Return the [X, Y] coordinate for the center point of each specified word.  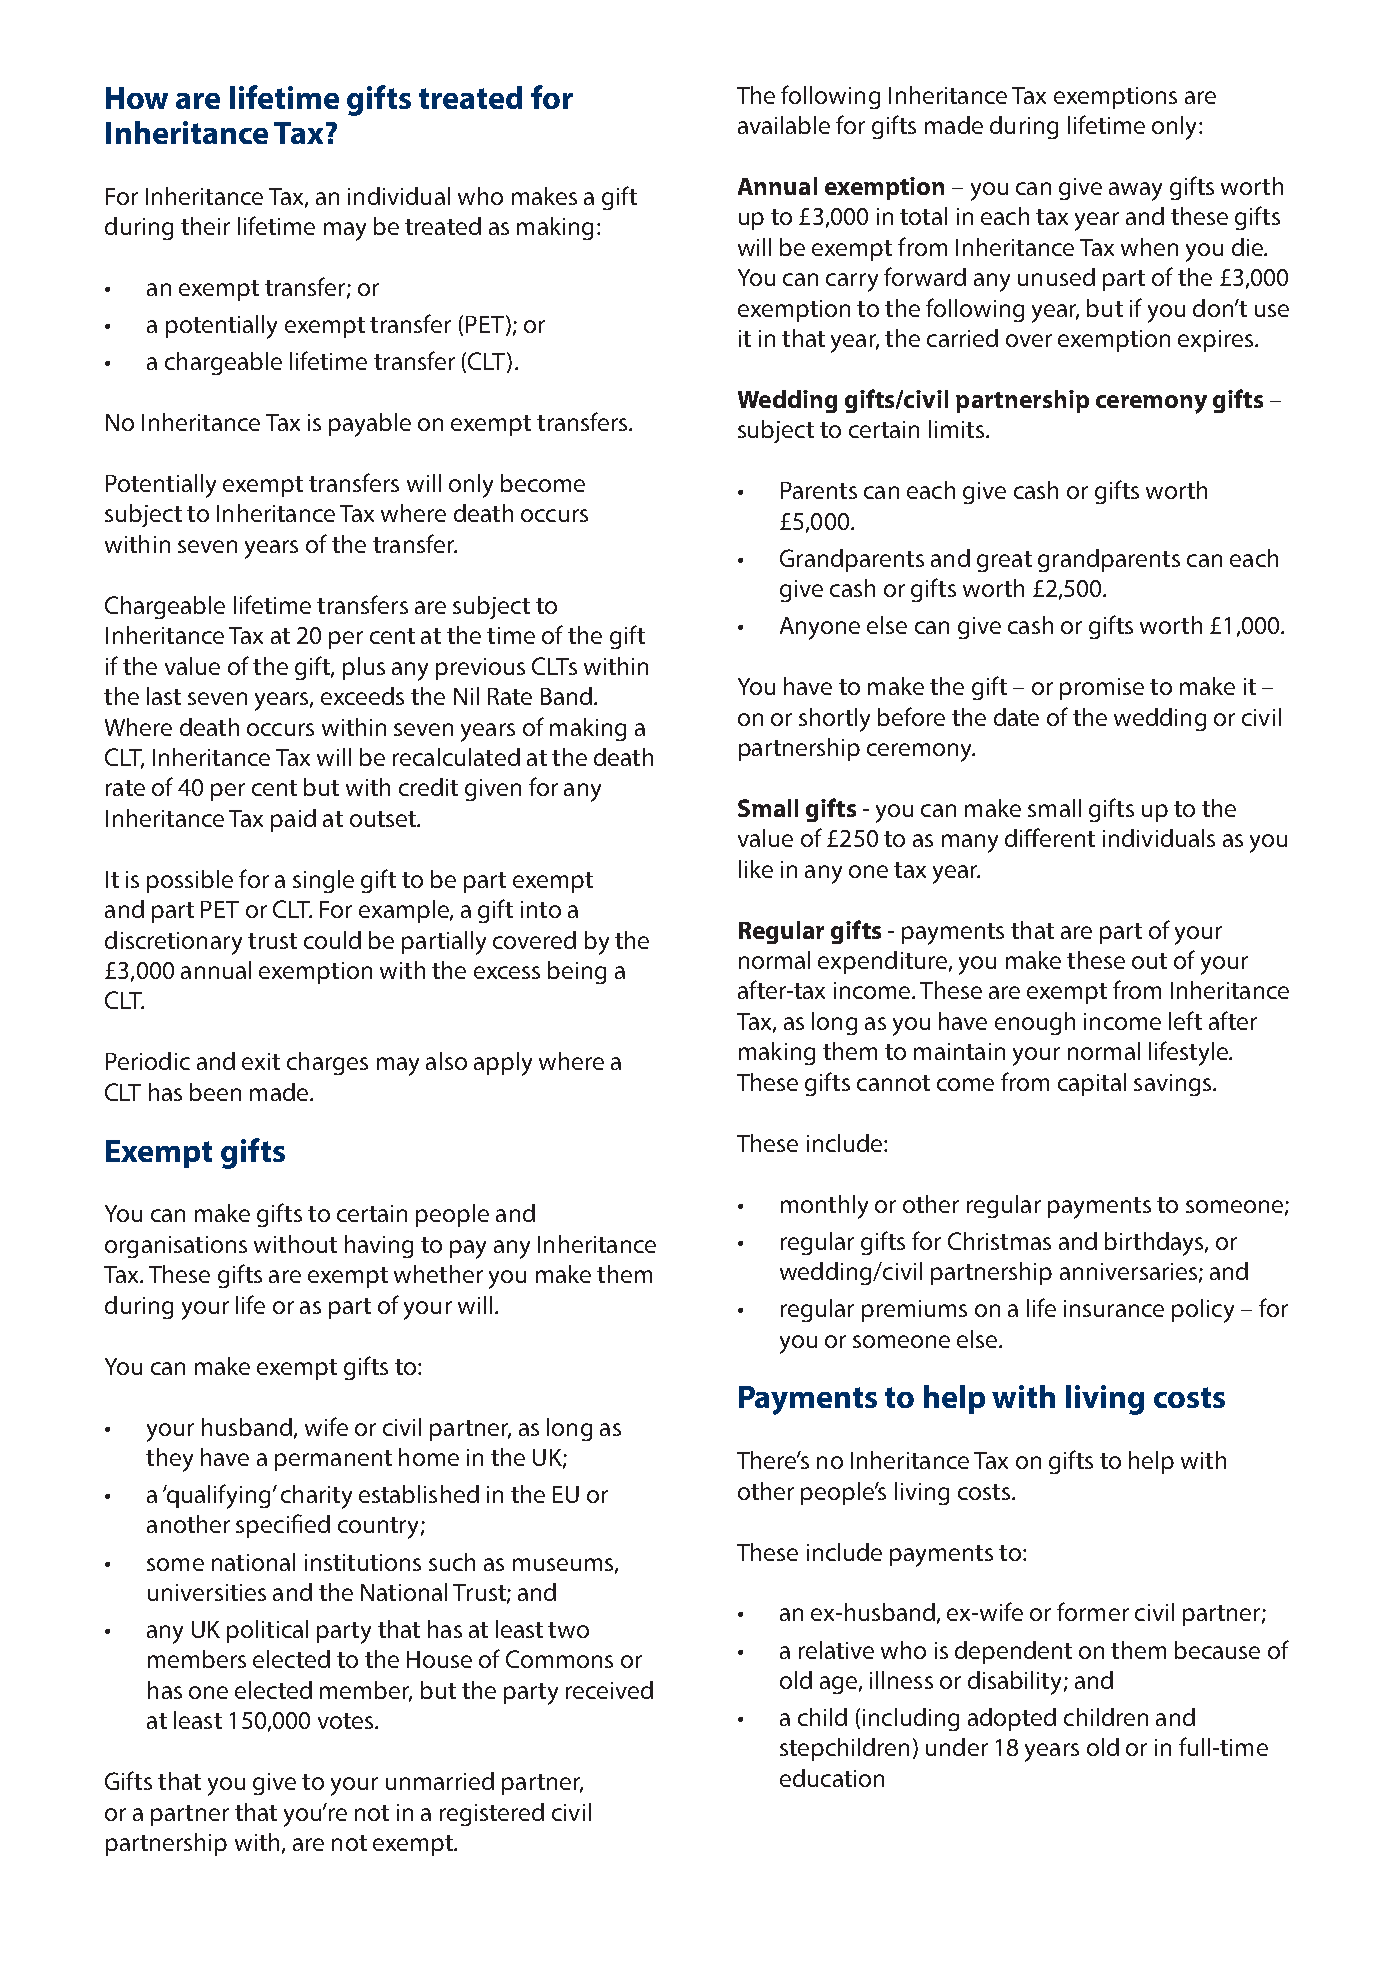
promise [1102, 689]
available [784, 125]
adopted [1012, 1719]
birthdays [1155, 1244]
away [1135, 191]
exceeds [362, 696]
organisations [176, 1247]
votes [345, 1721]
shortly [834, 720]
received [609, 1690]
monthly [824, 1207]
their [205, 226]
